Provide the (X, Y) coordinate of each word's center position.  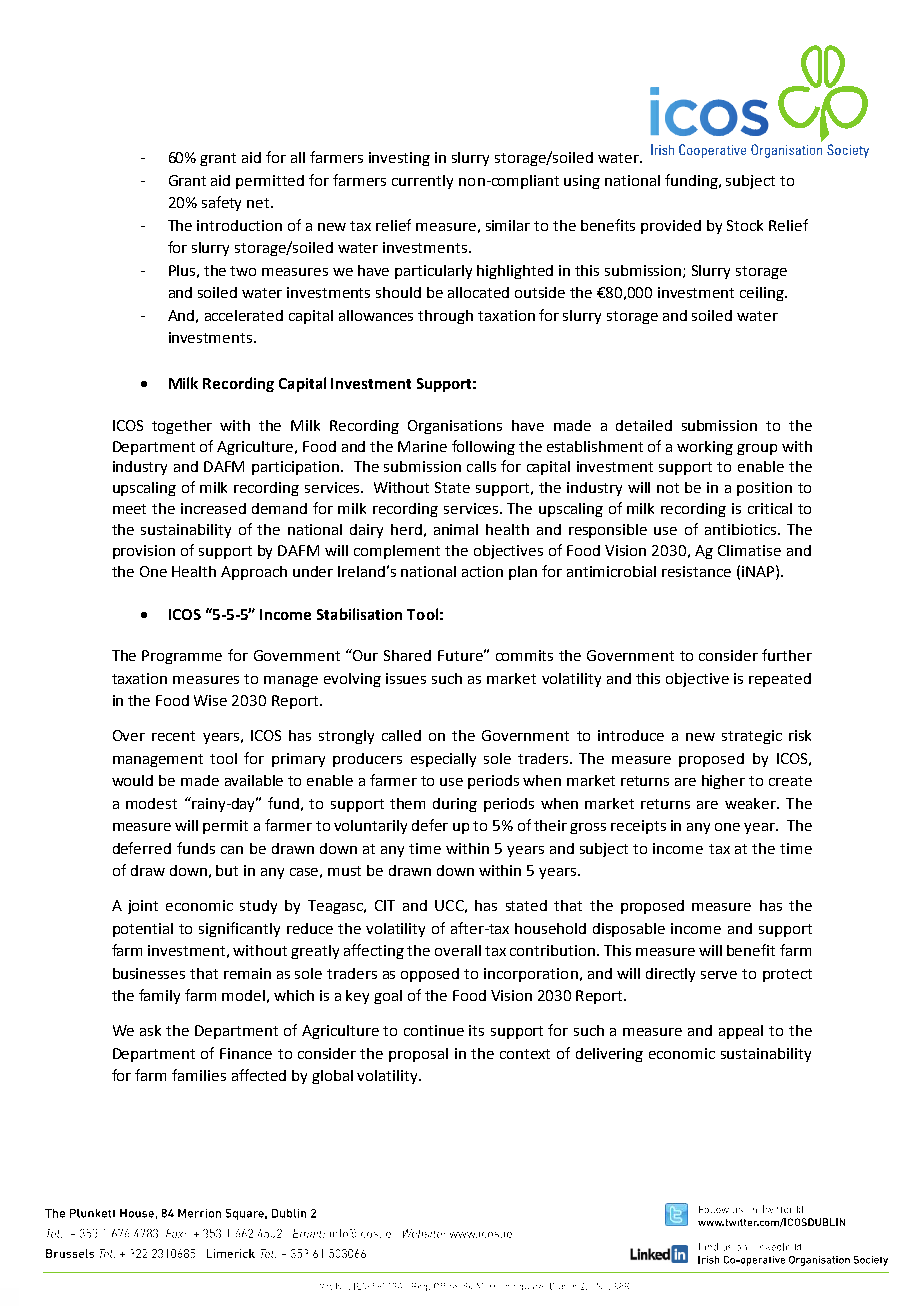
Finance (246, 1053)
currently (422, 182)
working (705, 448)
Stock (745, 225)
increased (213, 508)
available (254, 780)
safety (221, 203)
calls (481, 466)
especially (443, 760)
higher (723, 782)
